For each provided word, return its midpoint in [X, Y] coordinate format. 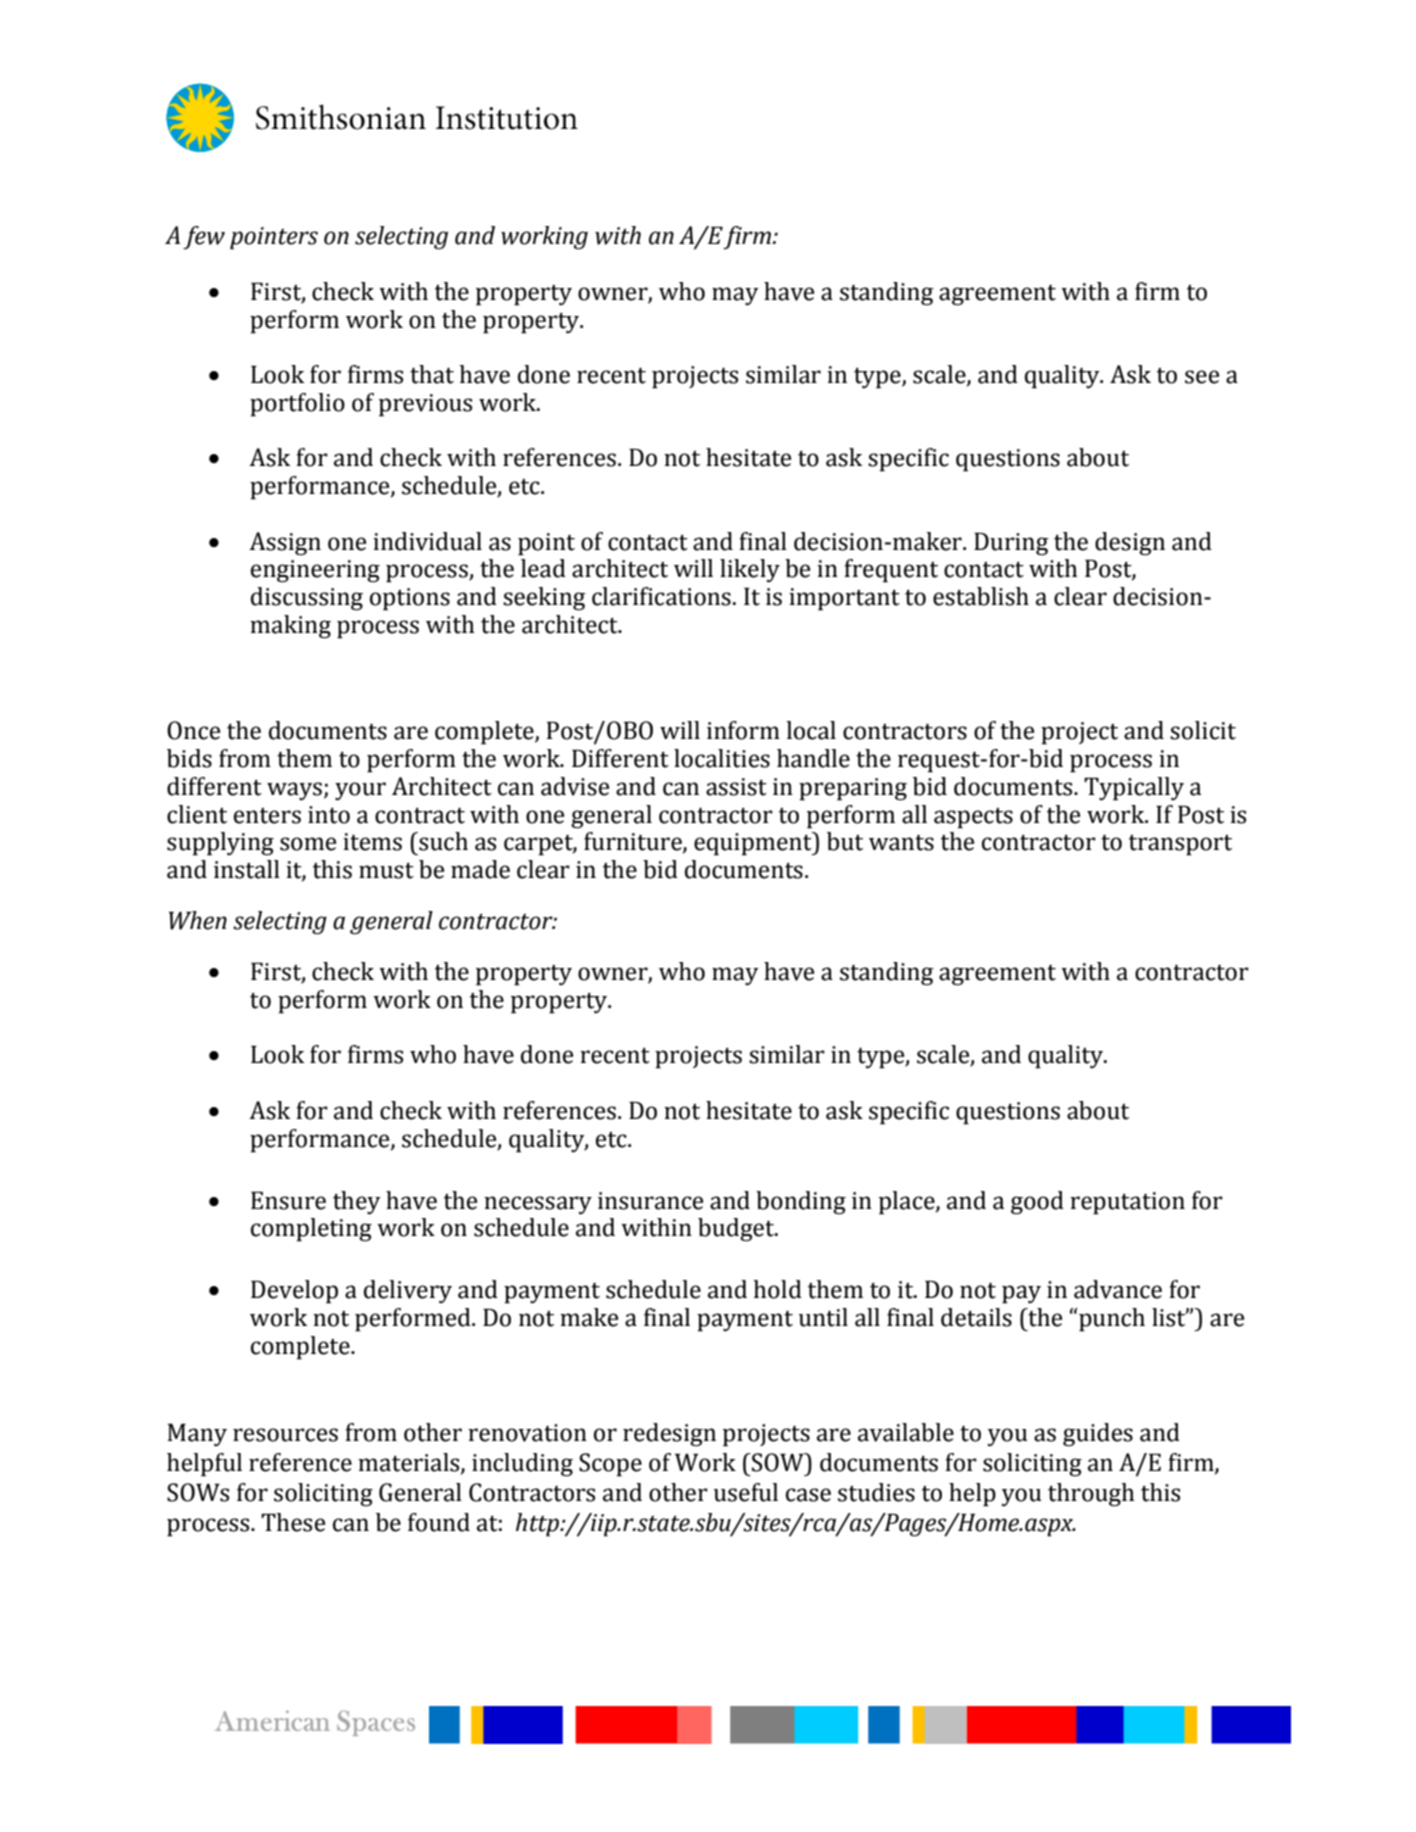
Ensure [288, 1201]
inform [743, 730]
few [204, 237]
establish [981, 596]
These [293, 1522]
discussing [307, 599]
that [432, 374]
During [1011, 544]
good [1037, 1203]
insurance [650, 1201]
